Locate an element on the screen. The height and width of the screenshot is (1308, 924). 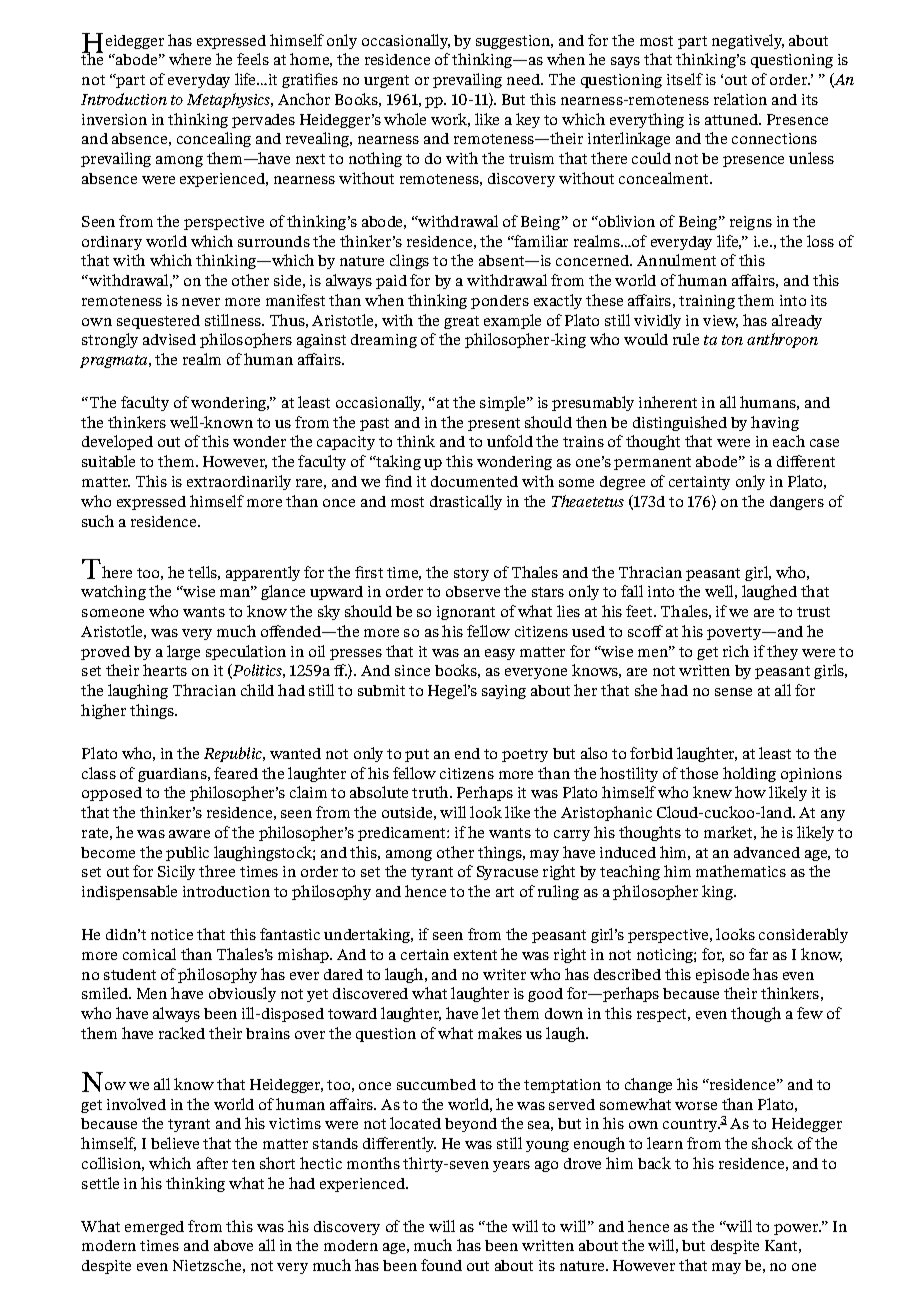
easy is located at coordinates (500, 654).
